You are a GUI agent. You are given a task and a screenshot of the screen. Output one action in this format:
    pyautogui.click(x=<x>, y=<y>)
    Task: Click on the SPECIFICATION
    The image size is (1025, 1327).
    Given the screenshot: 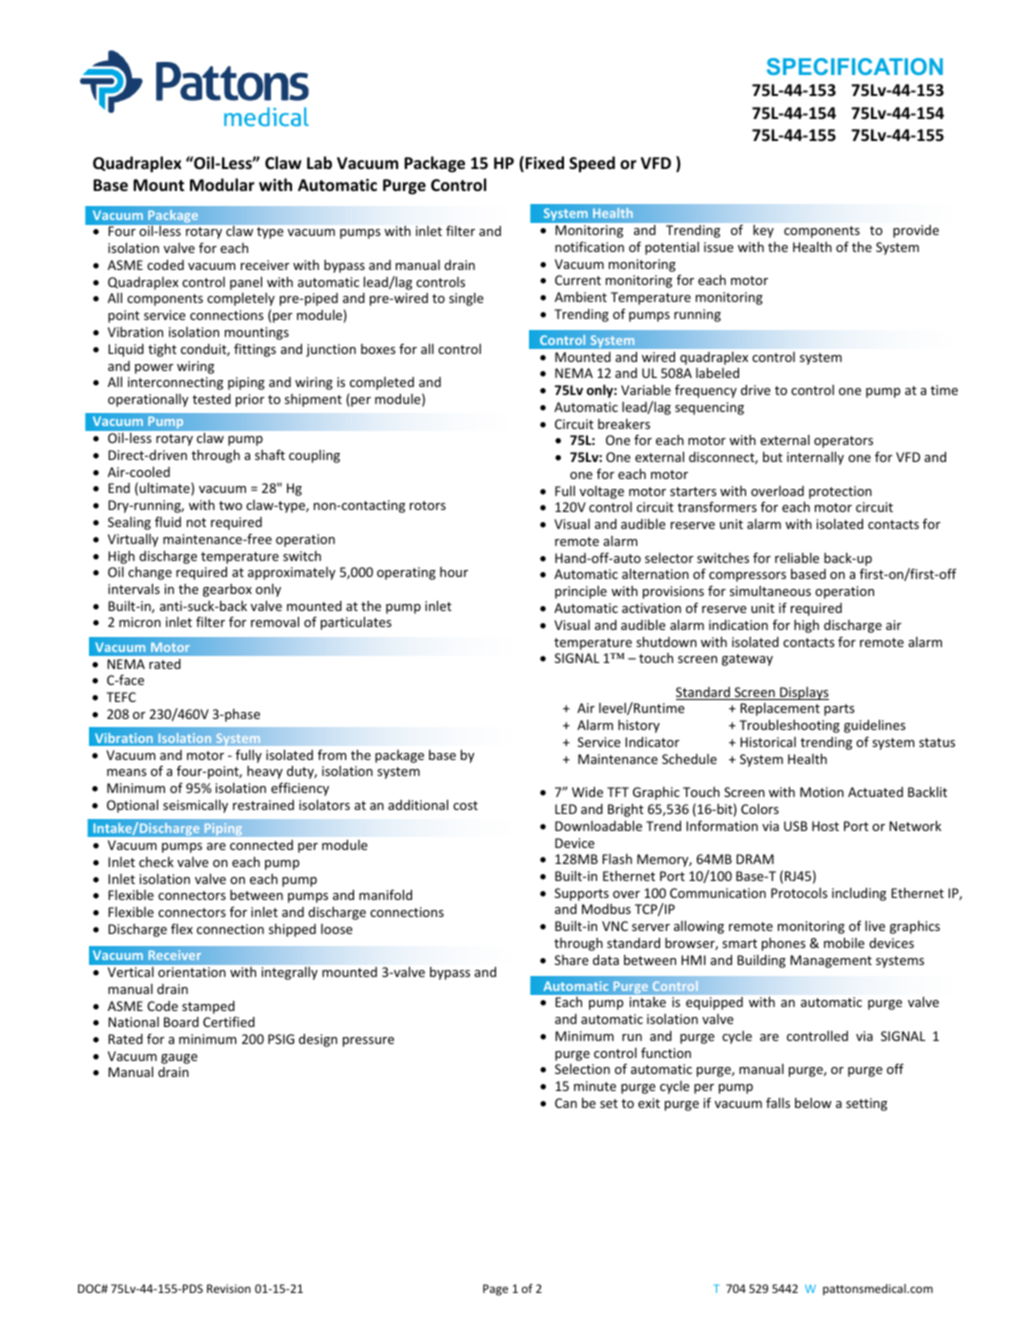 What is the action you would take?
    pyautogui.click(x=855, y=66)
